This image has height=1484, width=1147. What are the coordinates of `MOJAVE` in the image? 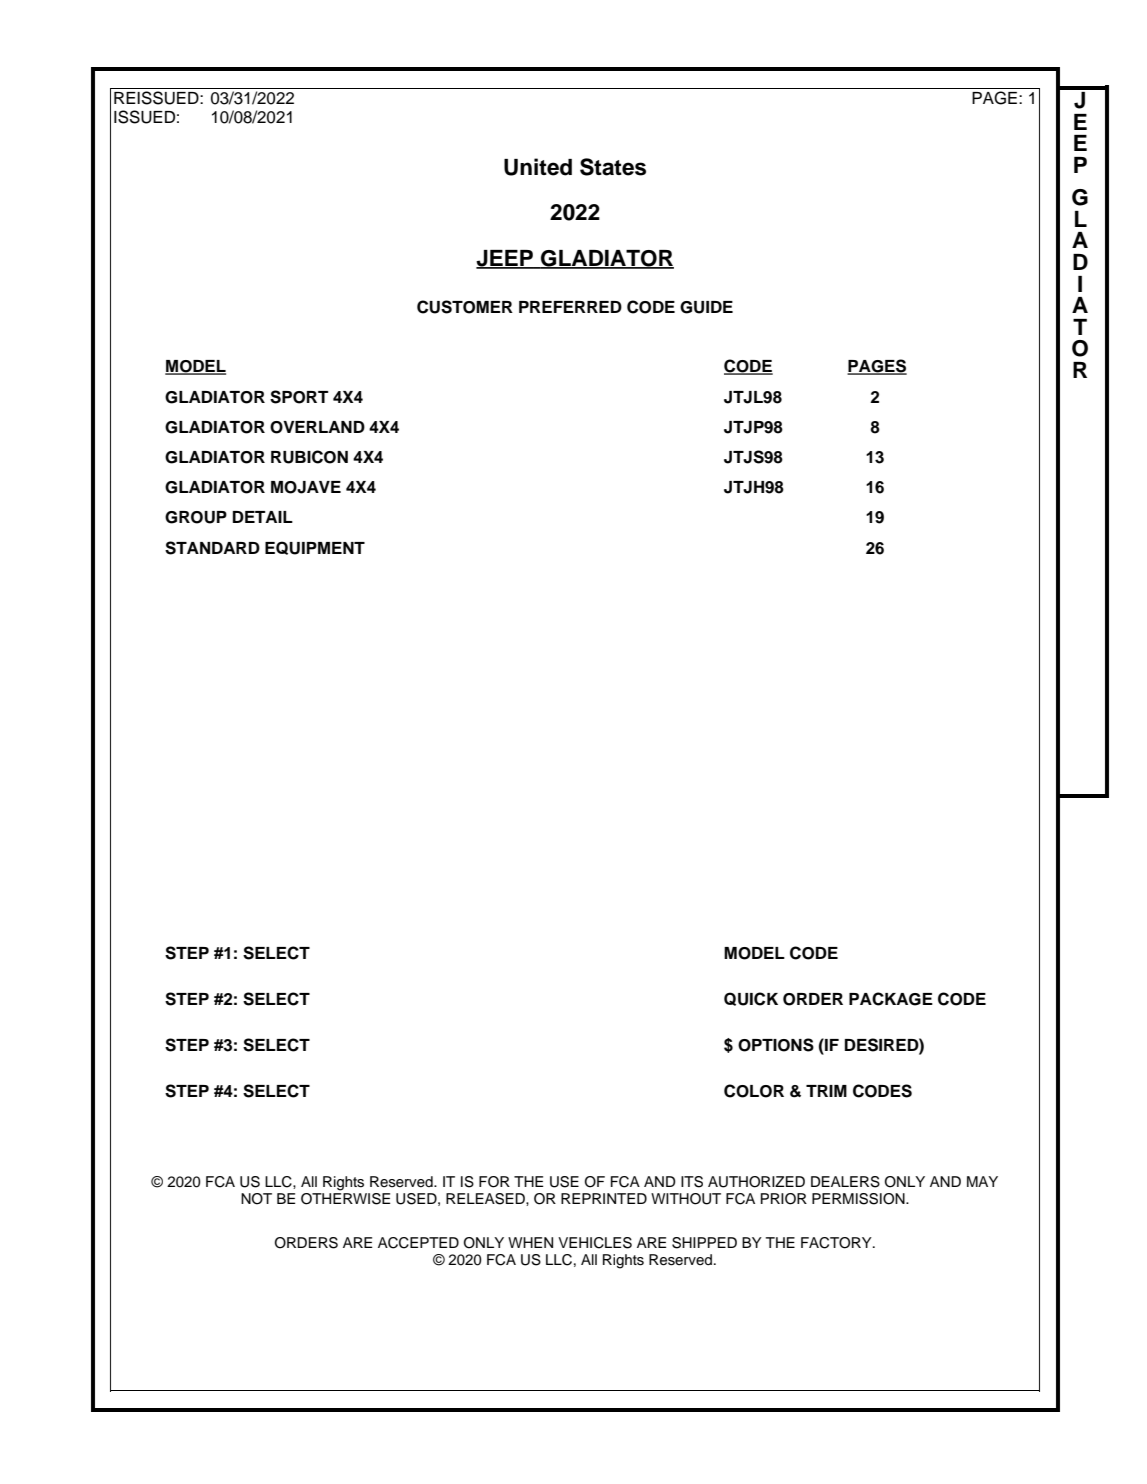 It's located at (306, 487).
